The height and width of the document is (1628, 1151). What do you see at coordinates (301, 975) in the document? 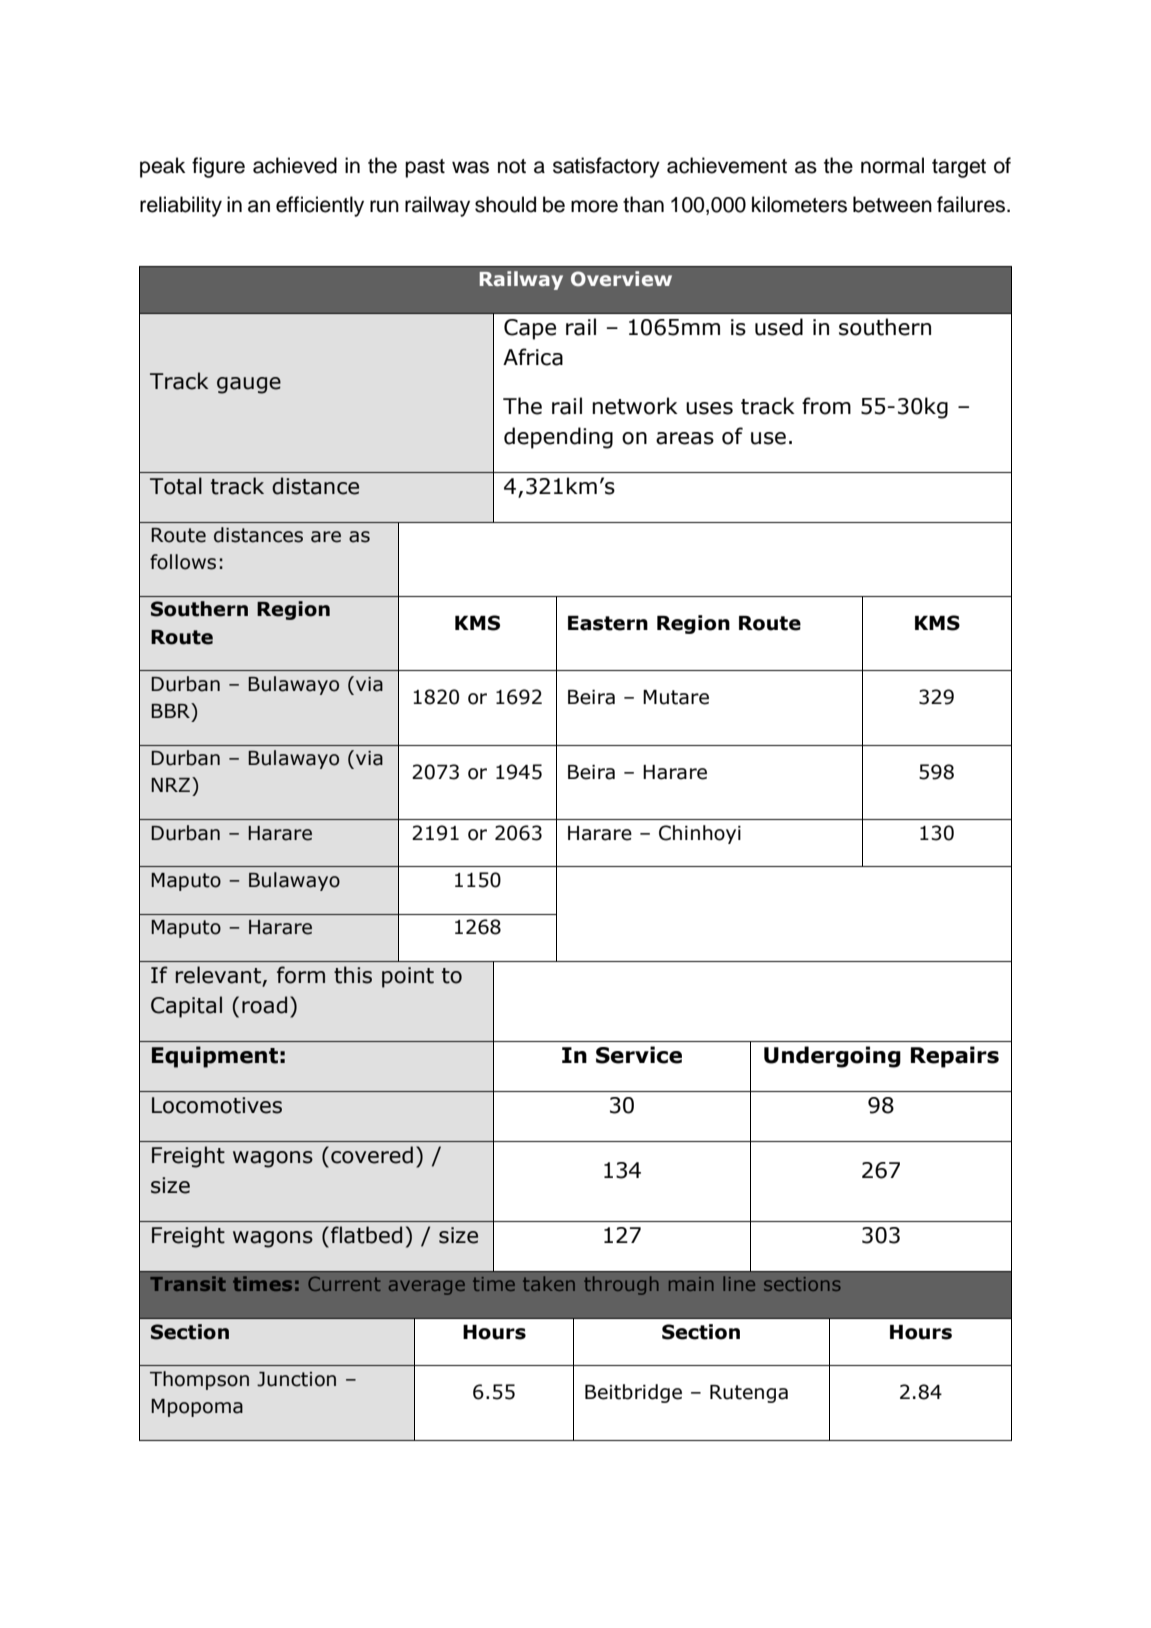
I see `form` at bounding box center [301, 975].
